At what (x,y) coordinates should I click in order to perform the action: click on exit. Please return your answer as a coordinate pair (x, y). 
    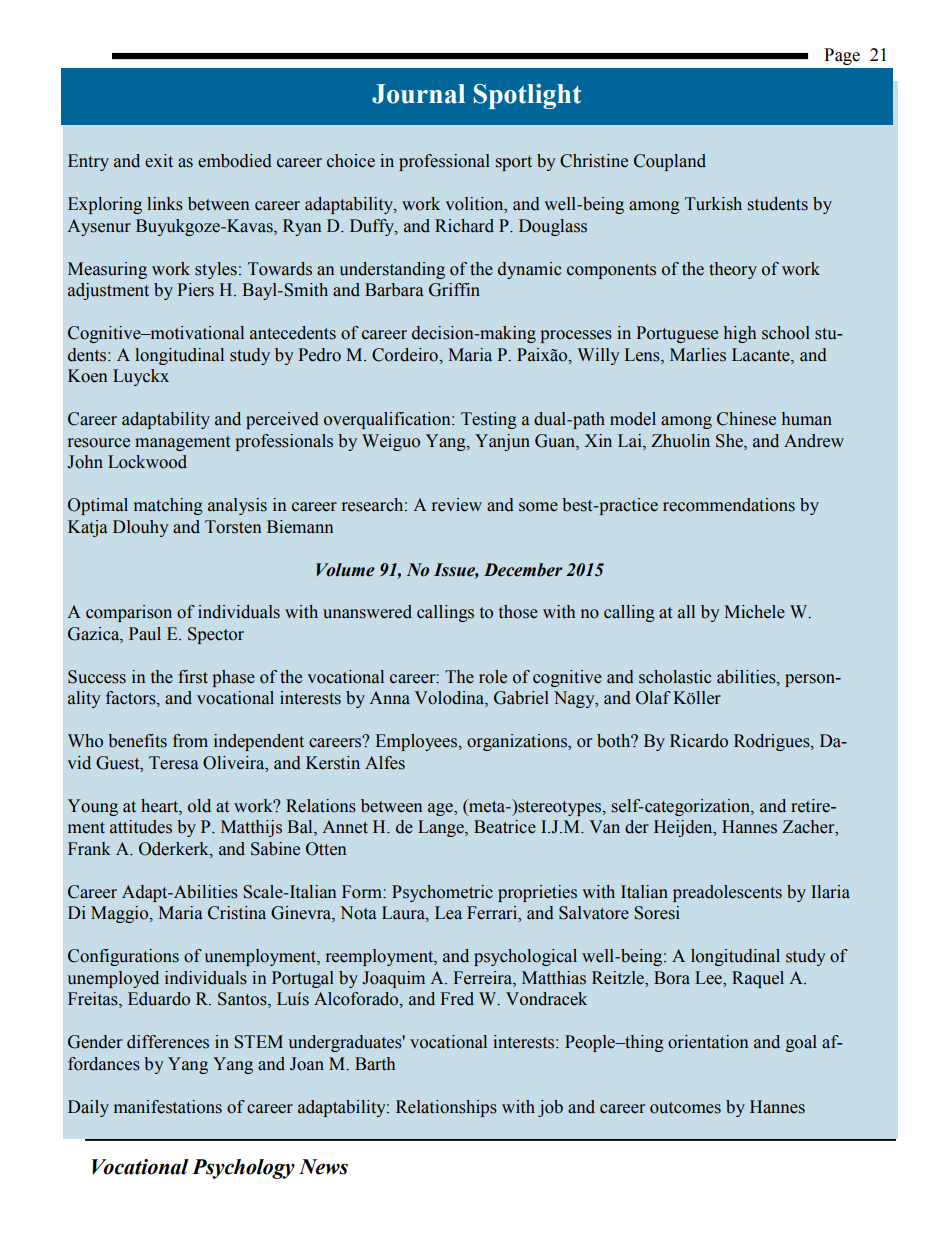
    Looking at the image, I should click on (159, 161).
